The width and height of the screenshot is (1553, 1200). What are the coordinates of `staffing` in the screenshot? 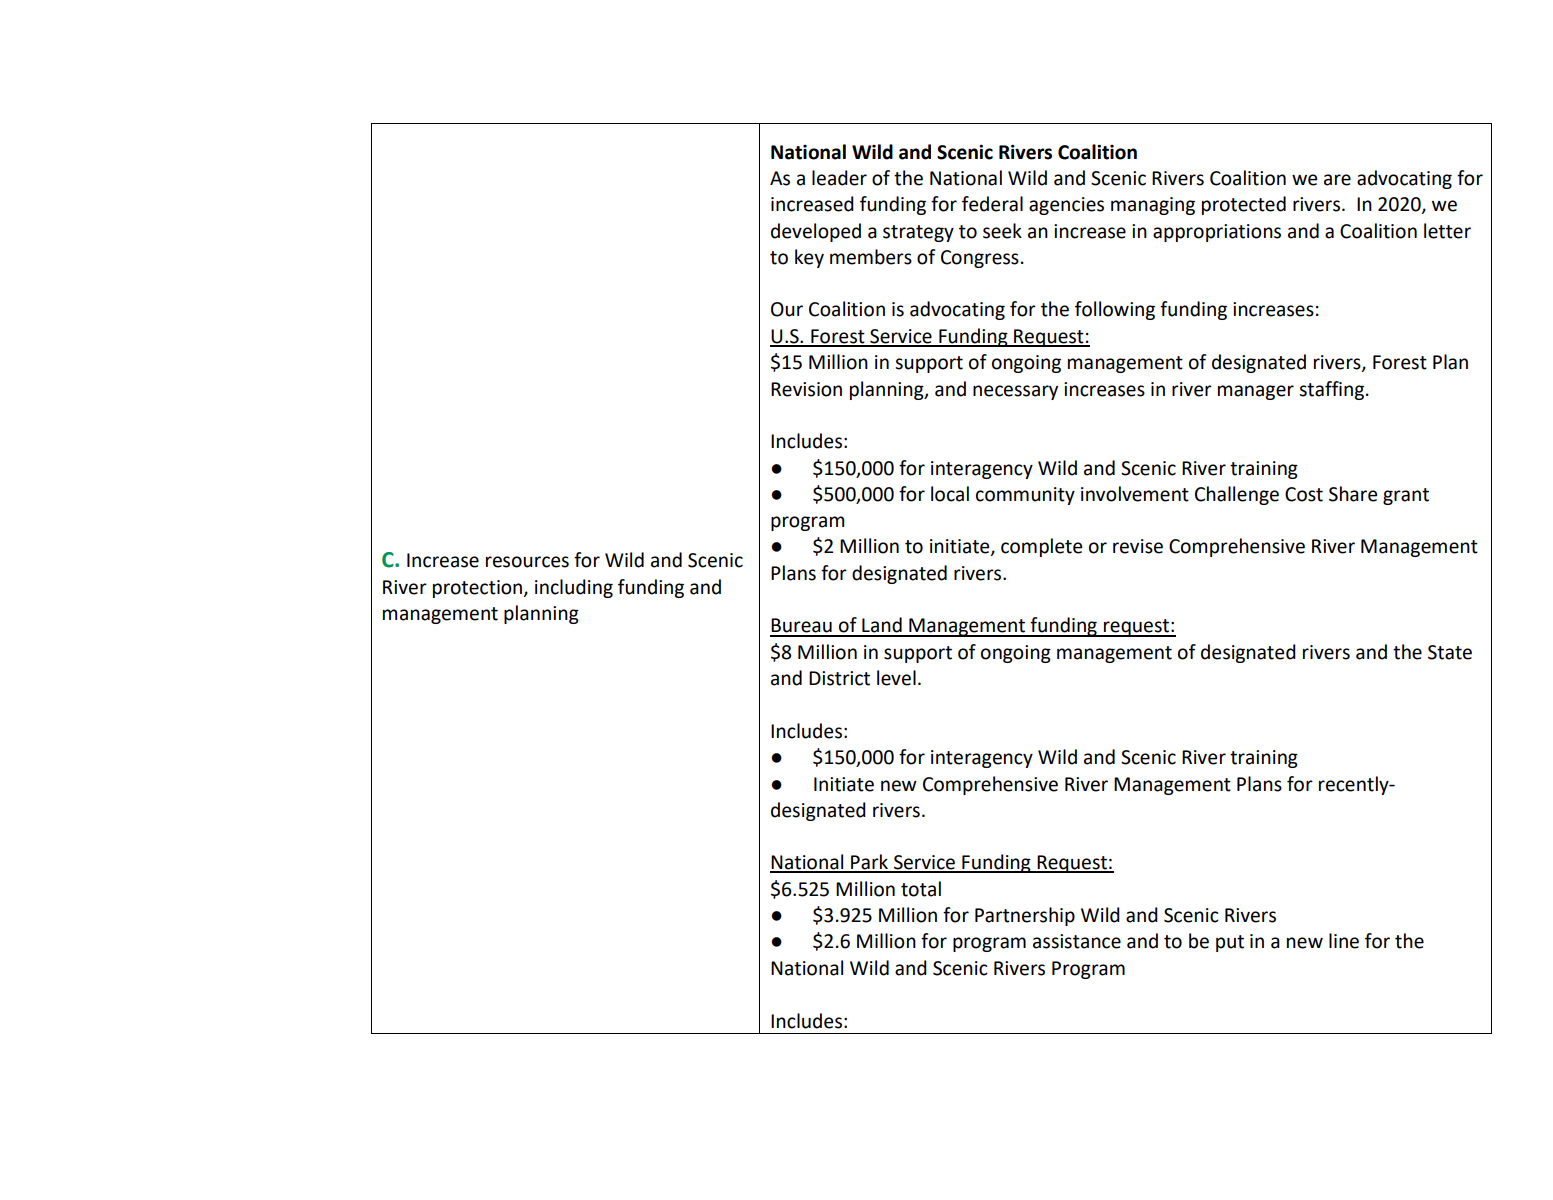 It's located at (1333, 390).
